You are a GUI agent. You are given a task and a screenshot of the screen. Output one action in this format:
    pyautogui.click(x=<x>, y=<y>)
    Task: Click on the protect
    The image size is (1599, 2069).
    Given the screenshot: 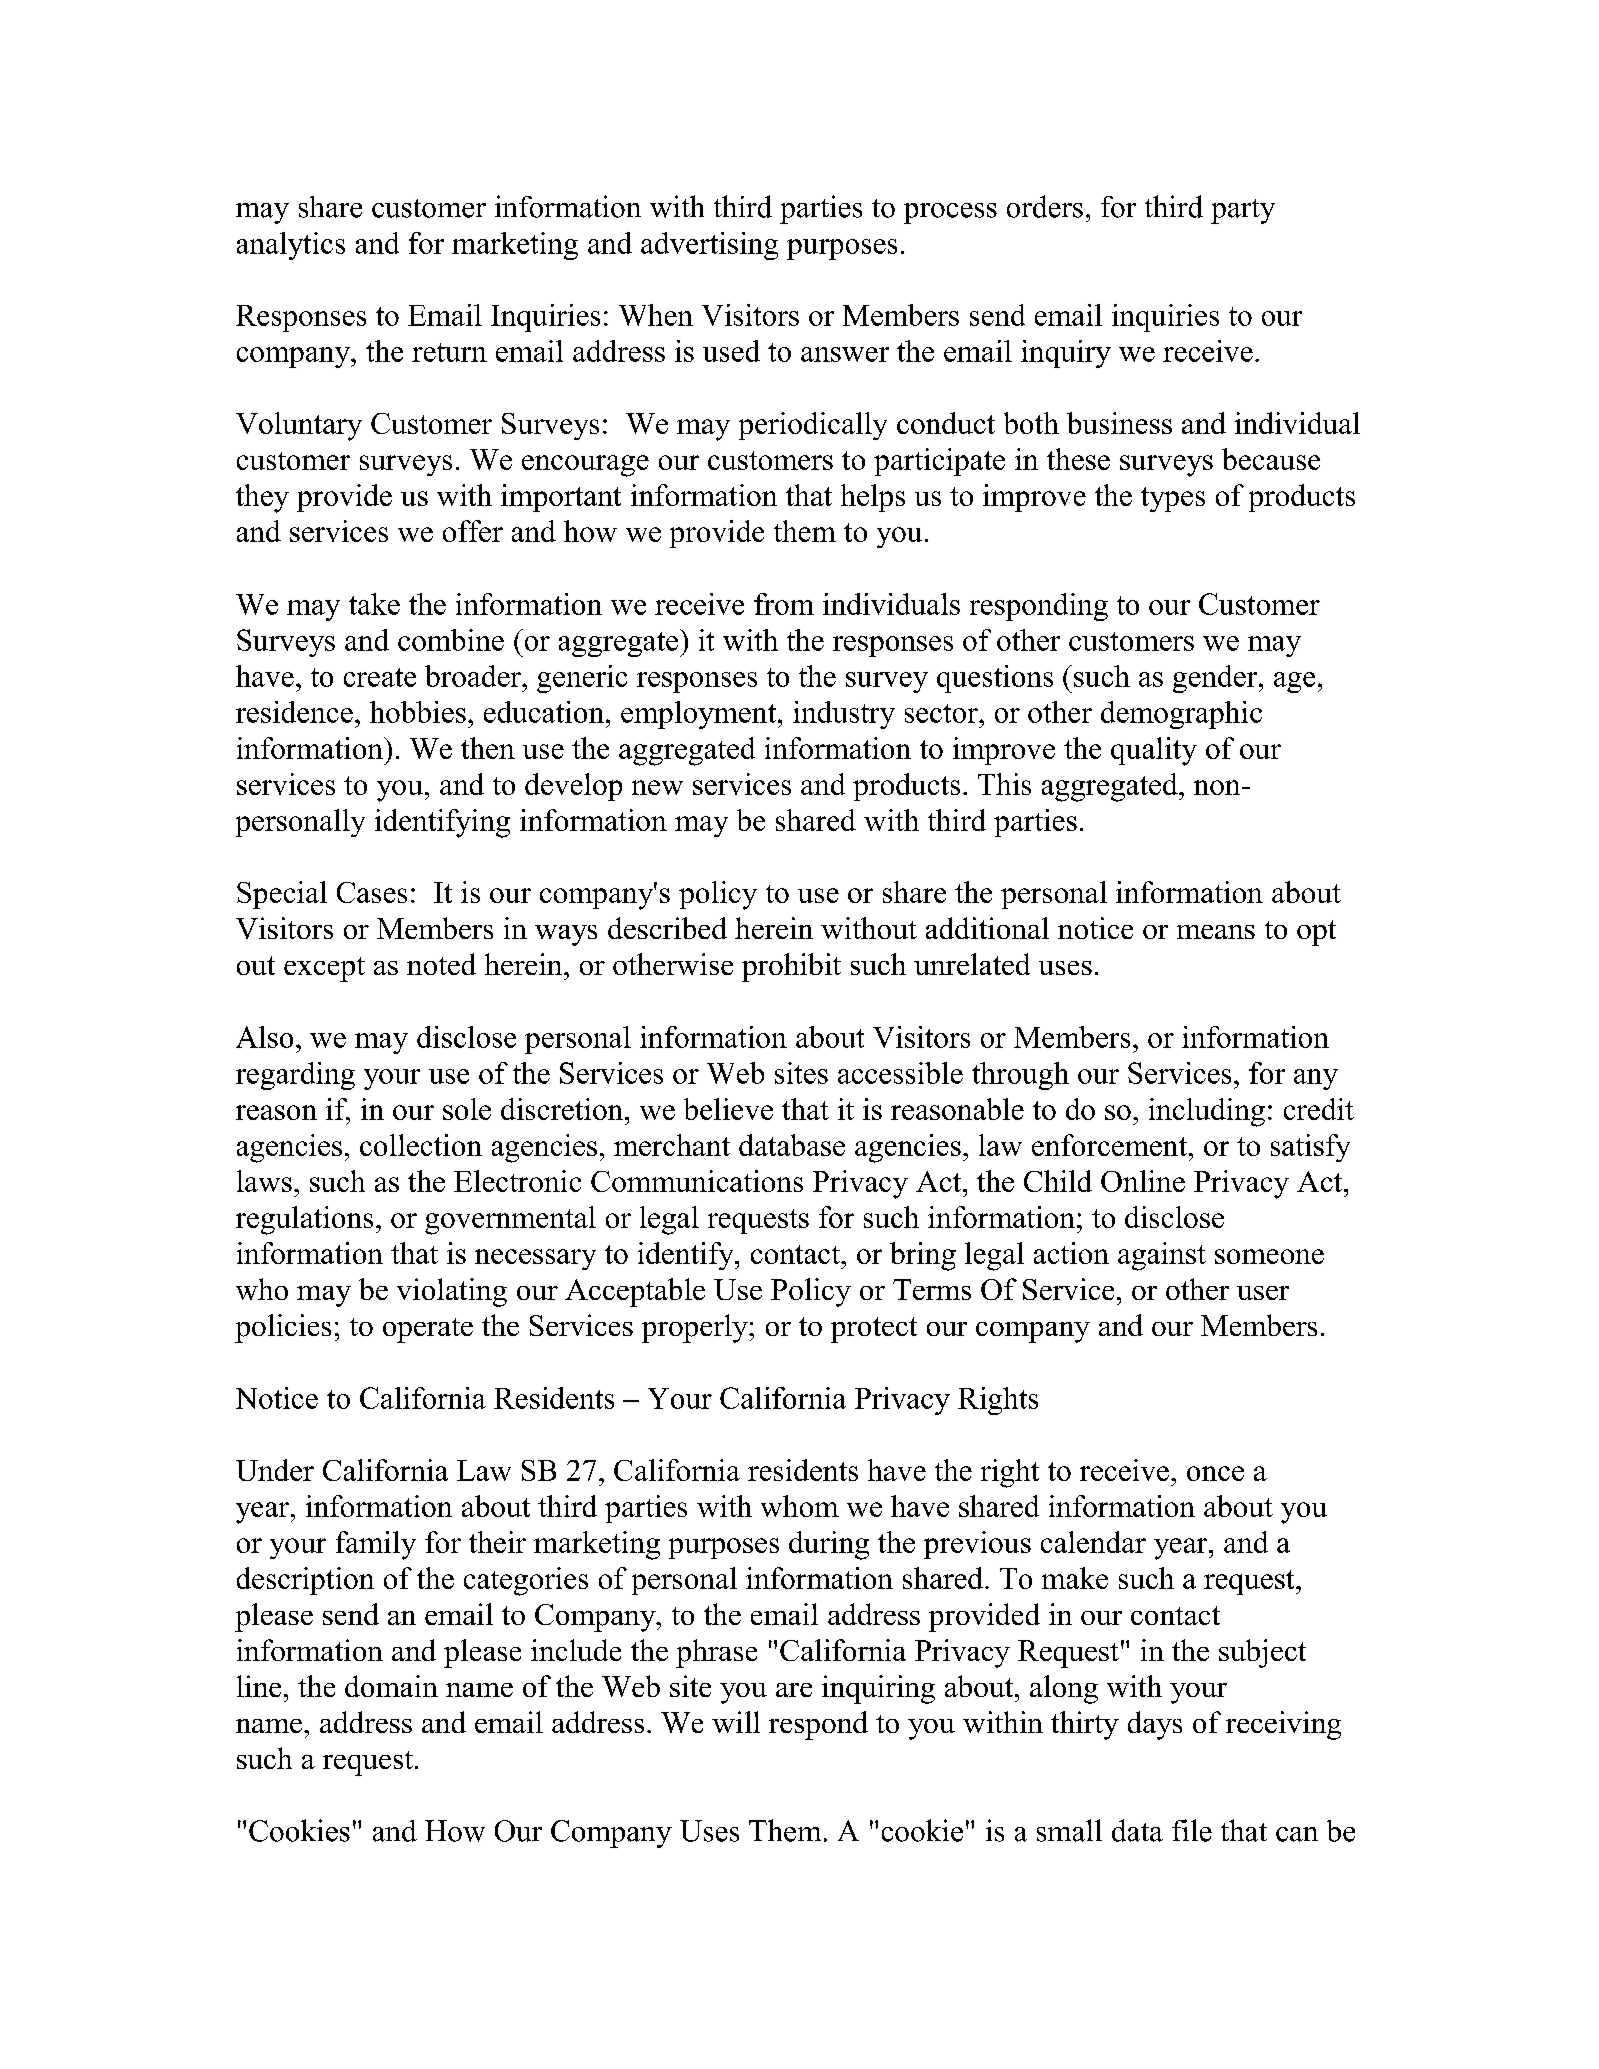 What is the action you would take?
    pyautogui.click(x=874, y=1330)
